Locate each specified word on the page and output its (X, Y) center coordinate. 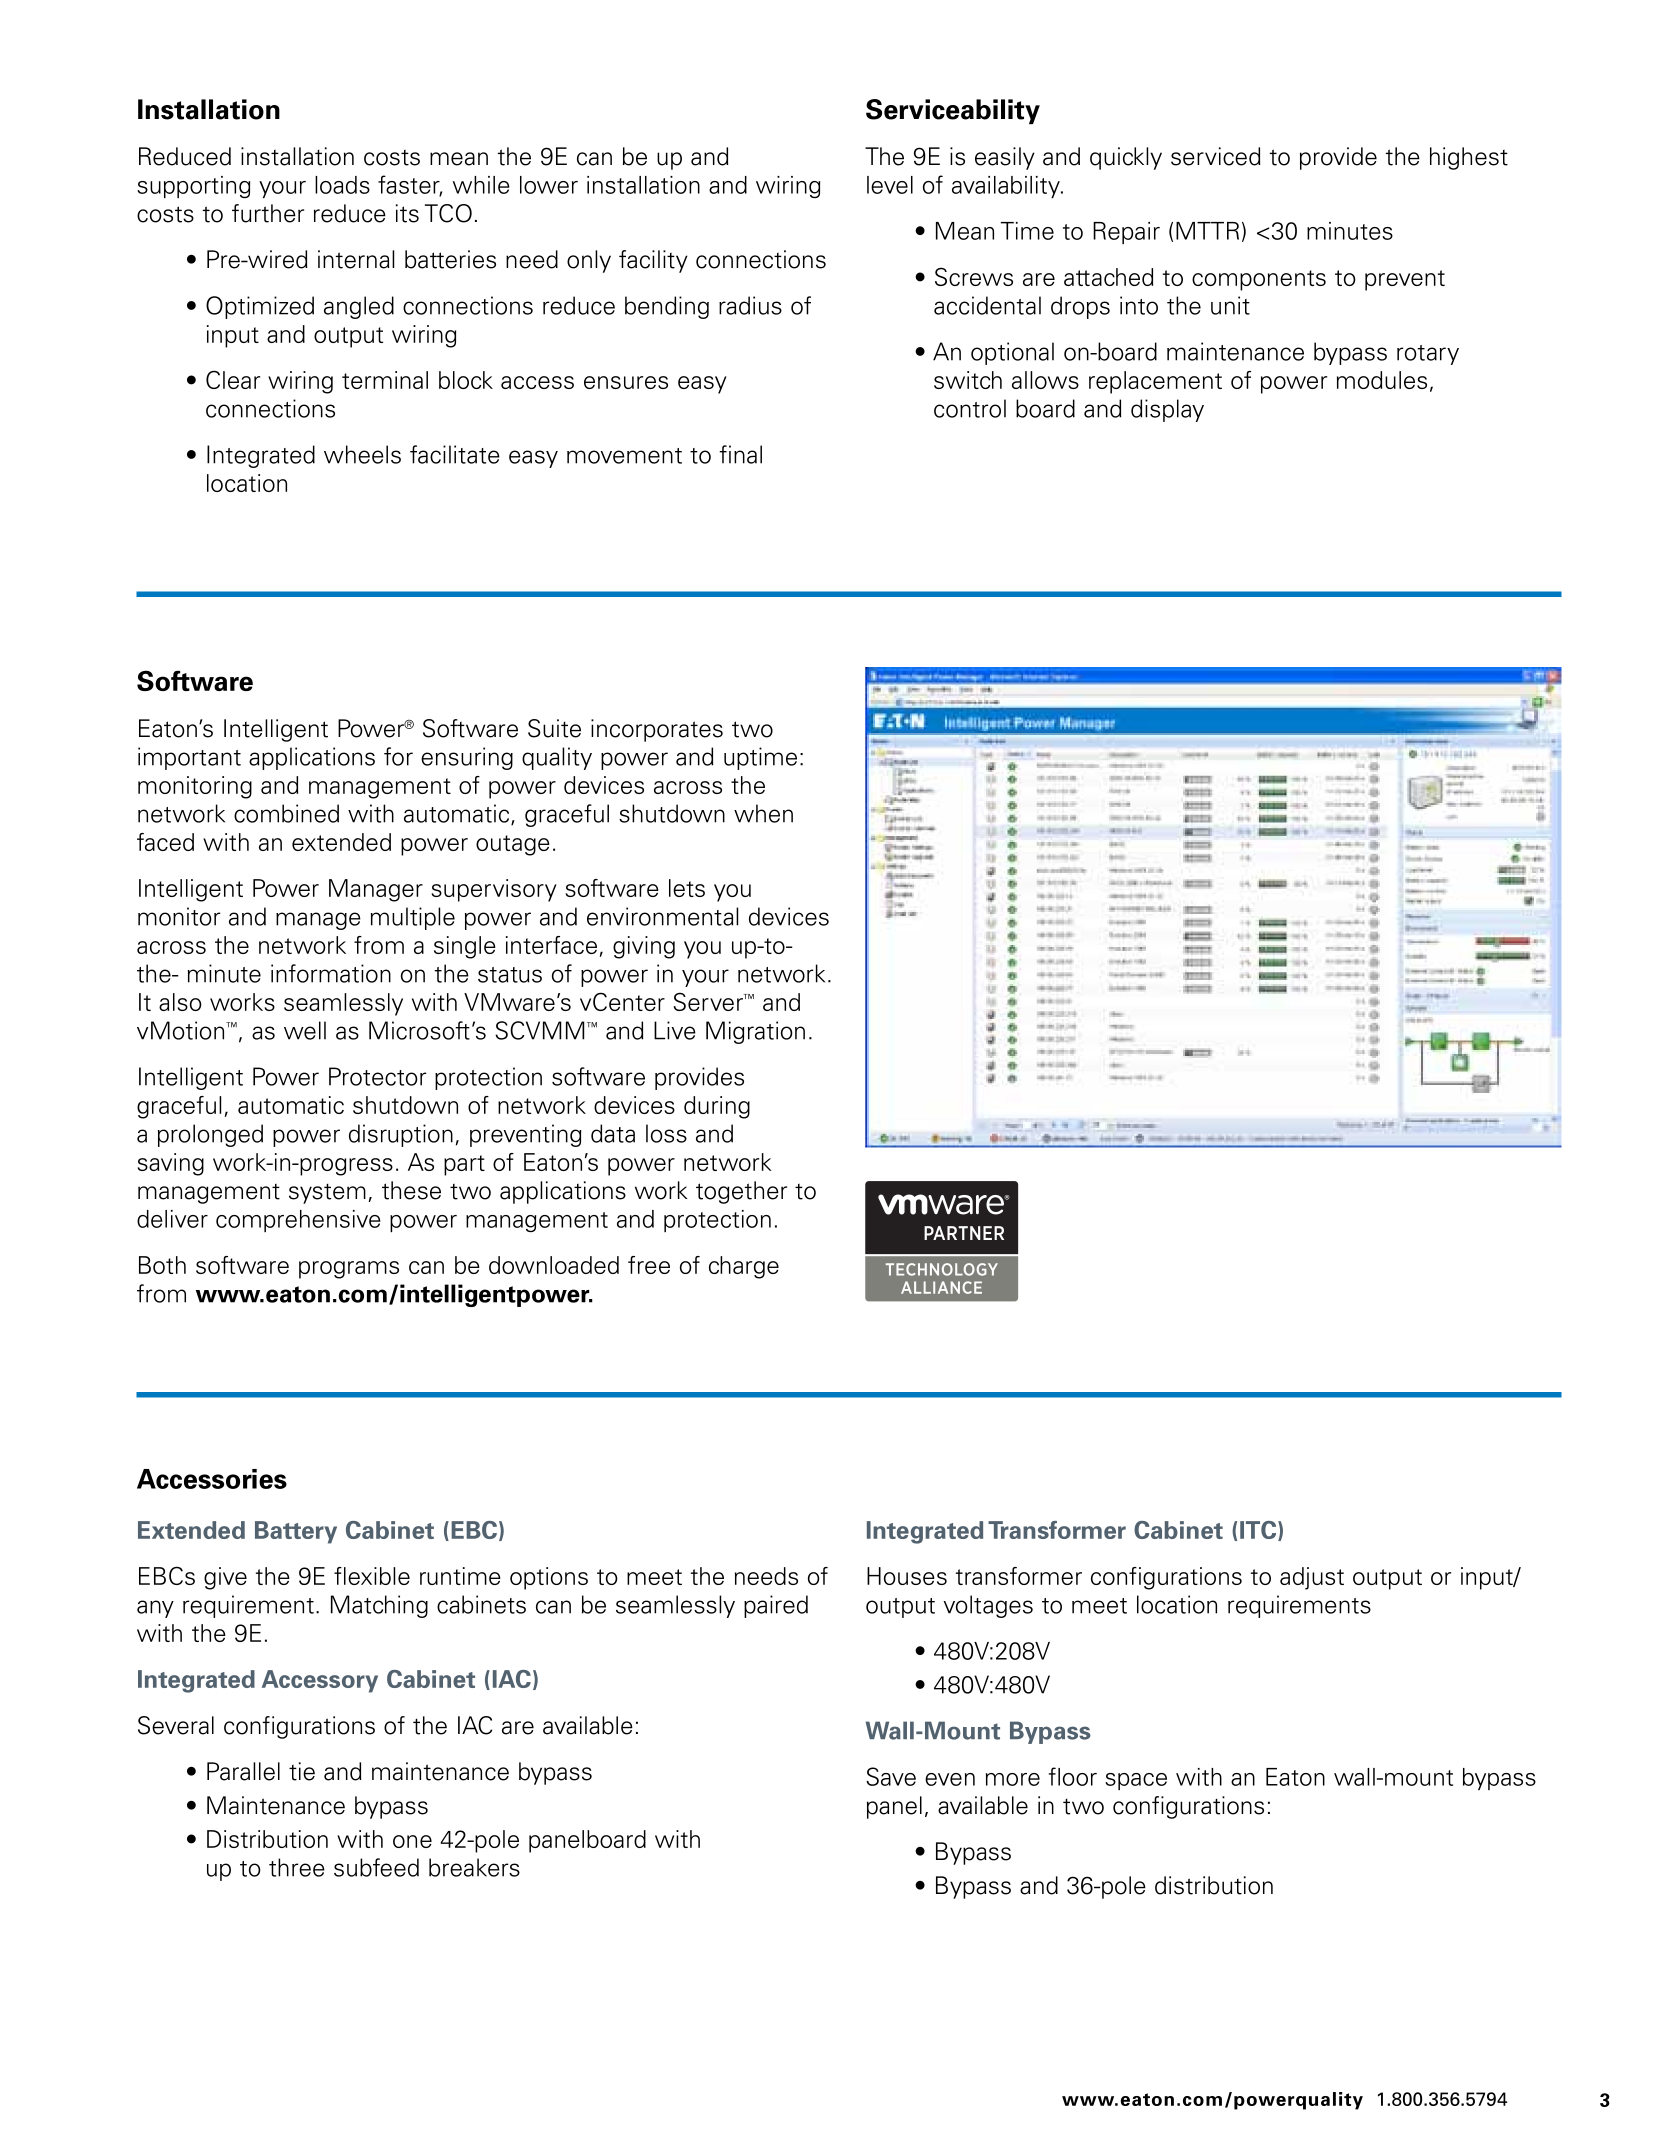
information (331, 973)
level (890, 185)
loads (342, 185)
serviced (1216, 156)
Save (891, 1776)
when (763, 813)
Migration (755, 1032)
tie (302, 1771)
